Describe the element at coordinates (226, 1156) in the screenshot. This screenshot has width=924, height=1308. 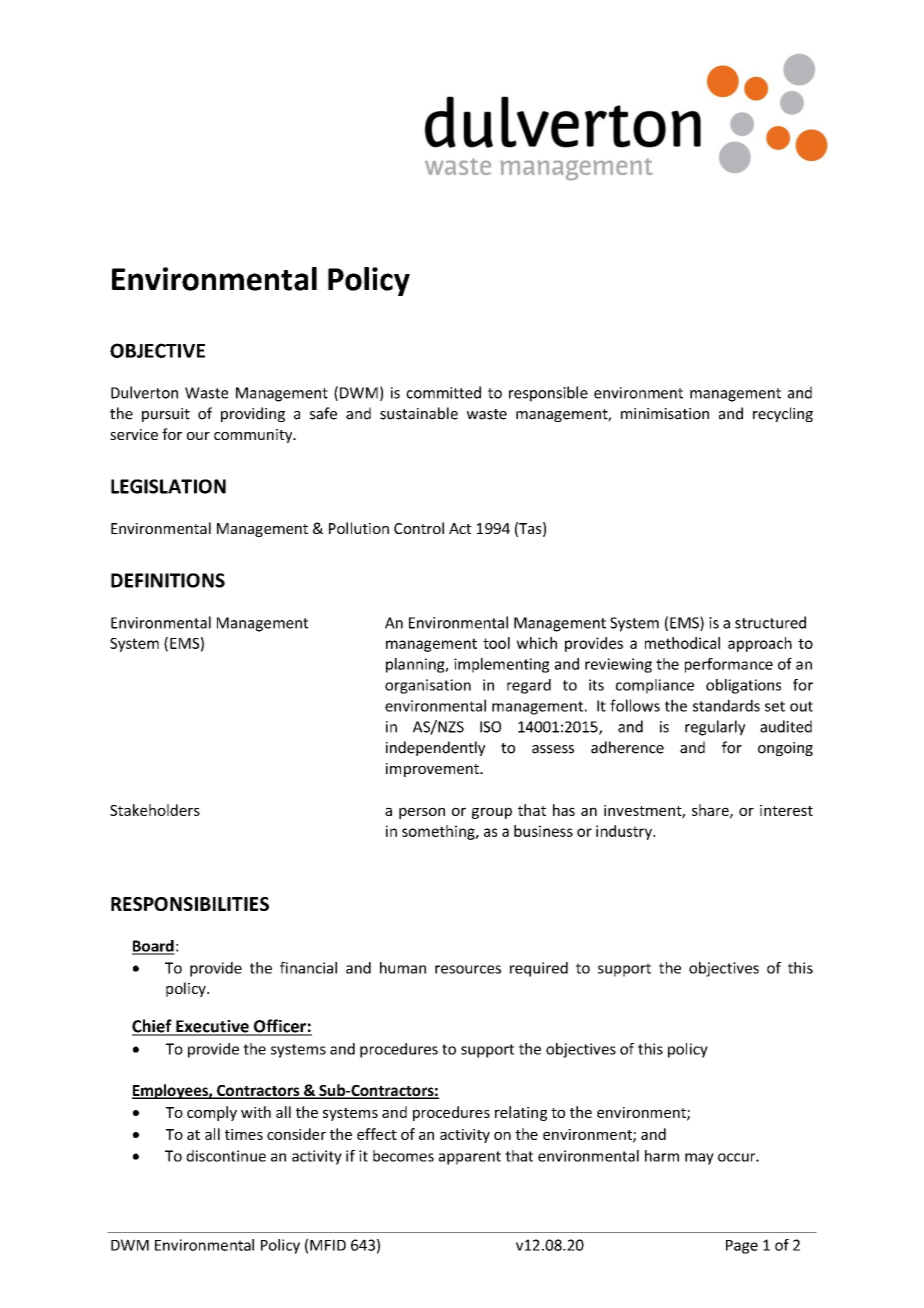
I see `discontinue` at that location.
